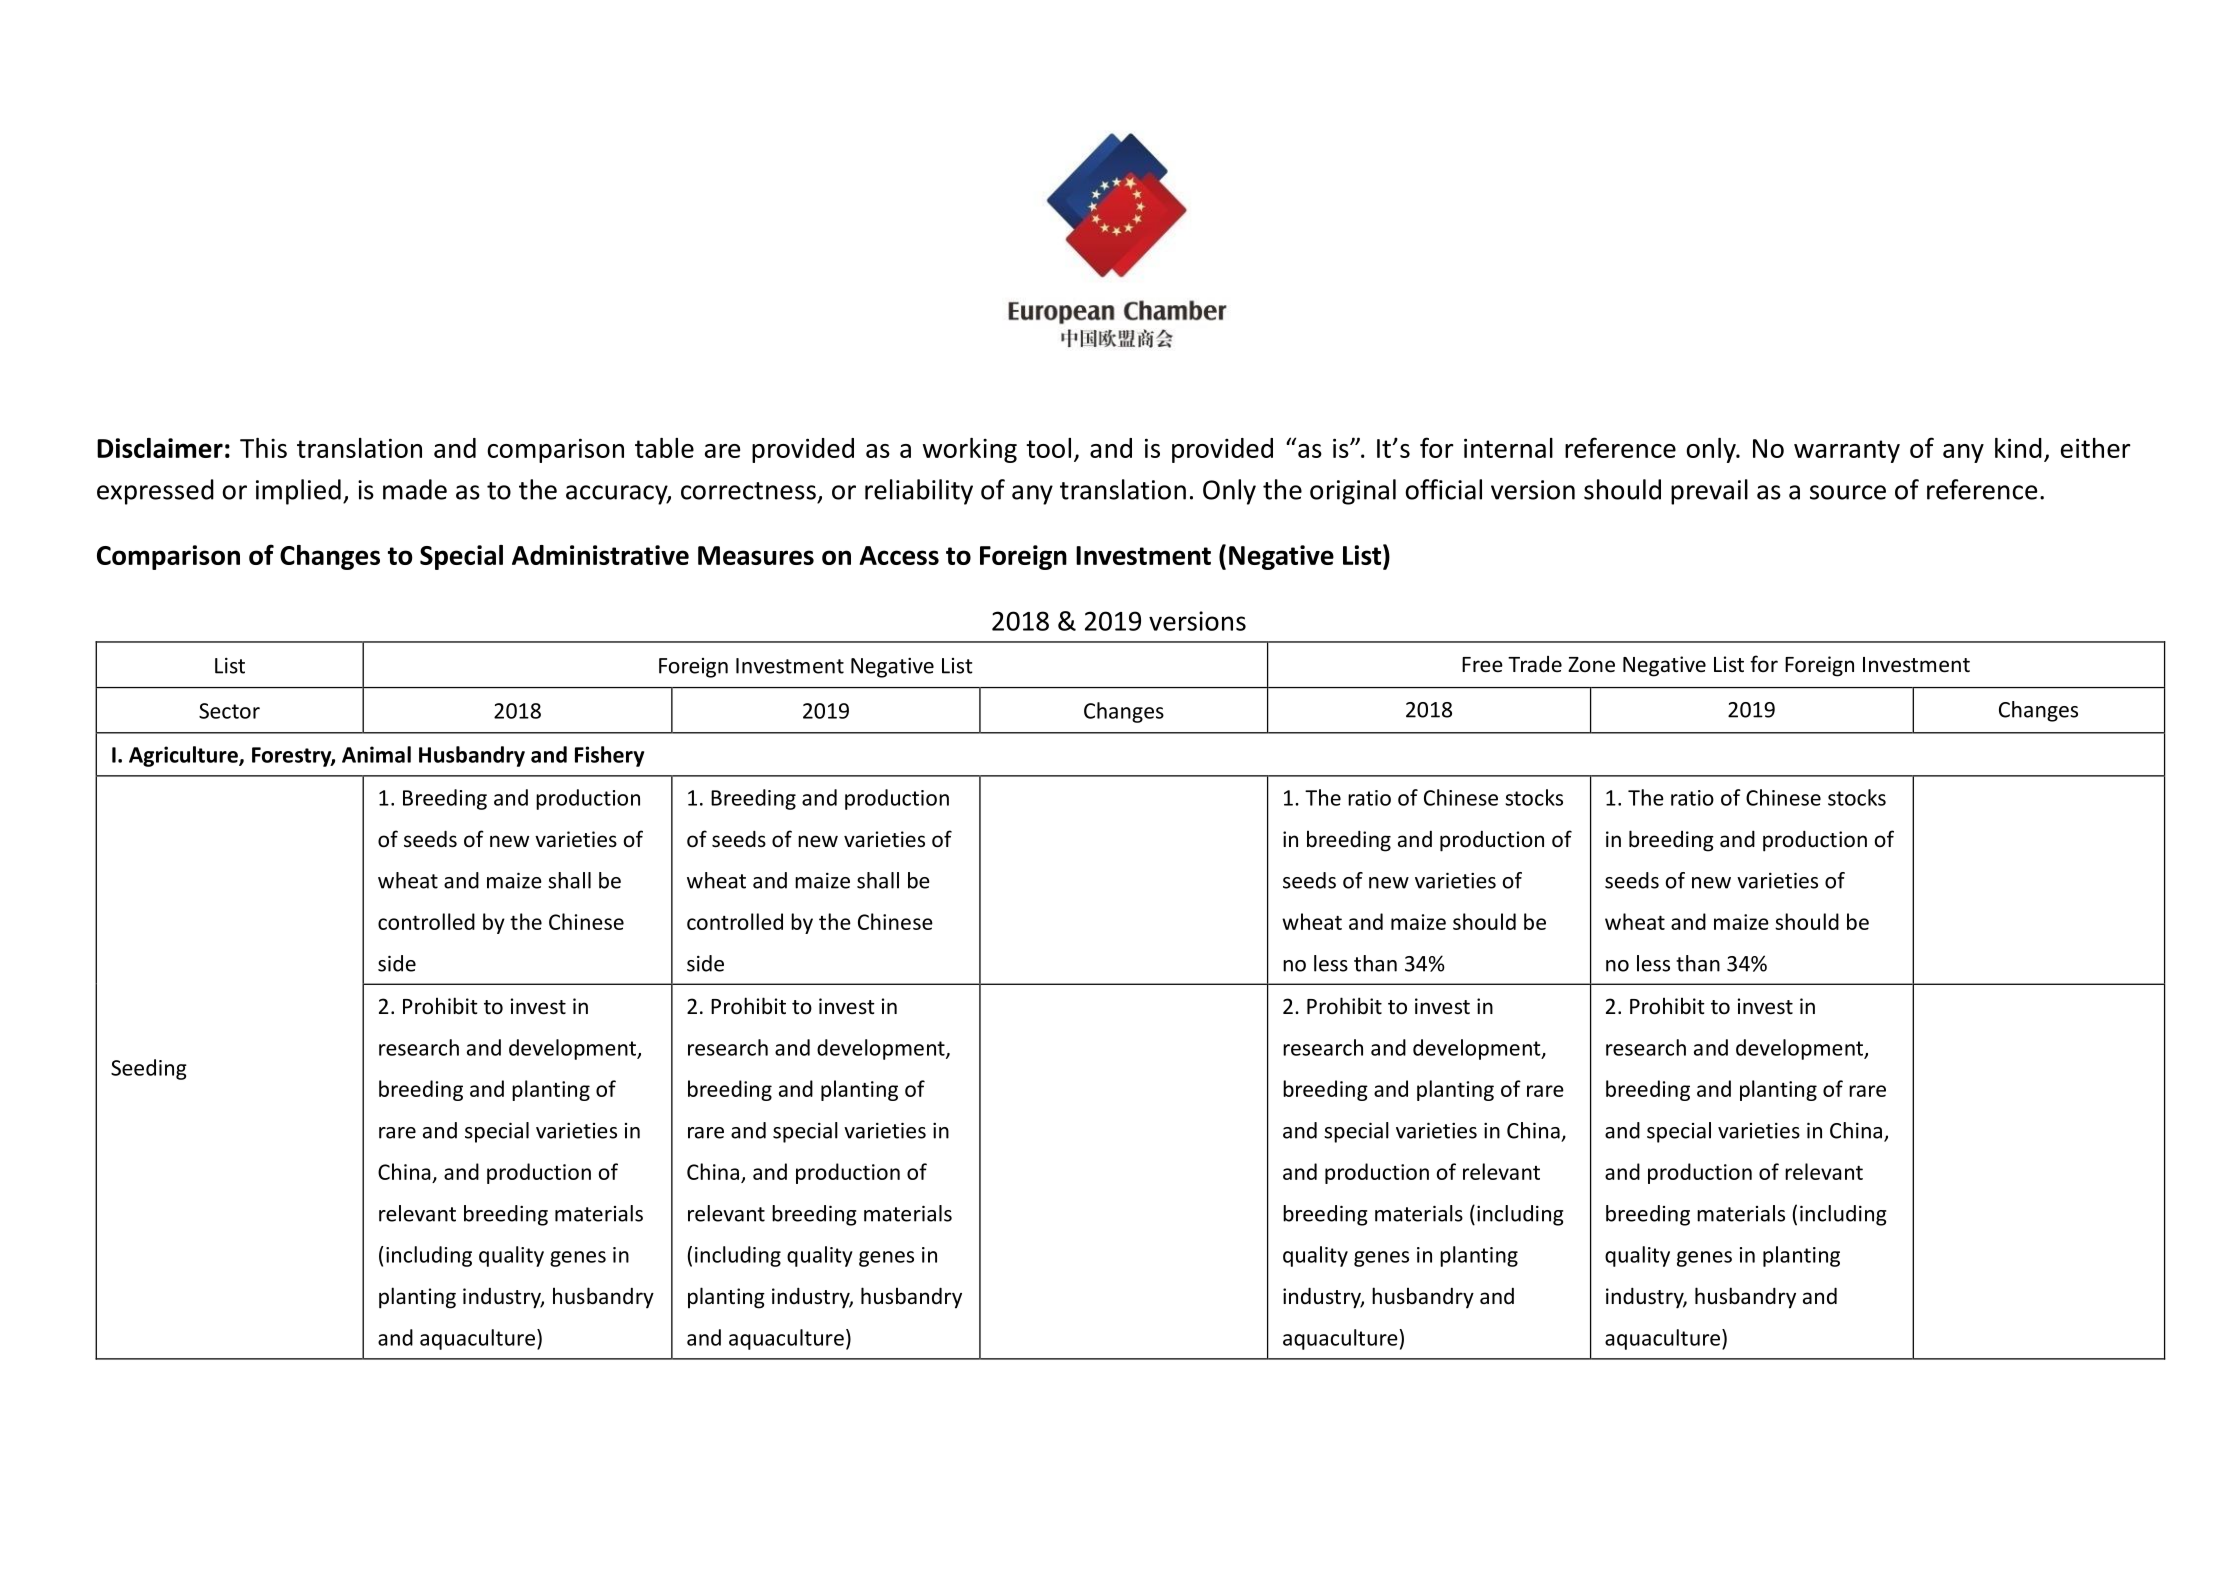 The height and width of the screenshot is (1581, 2237). I want to click on Measures, so click(756, 555).
